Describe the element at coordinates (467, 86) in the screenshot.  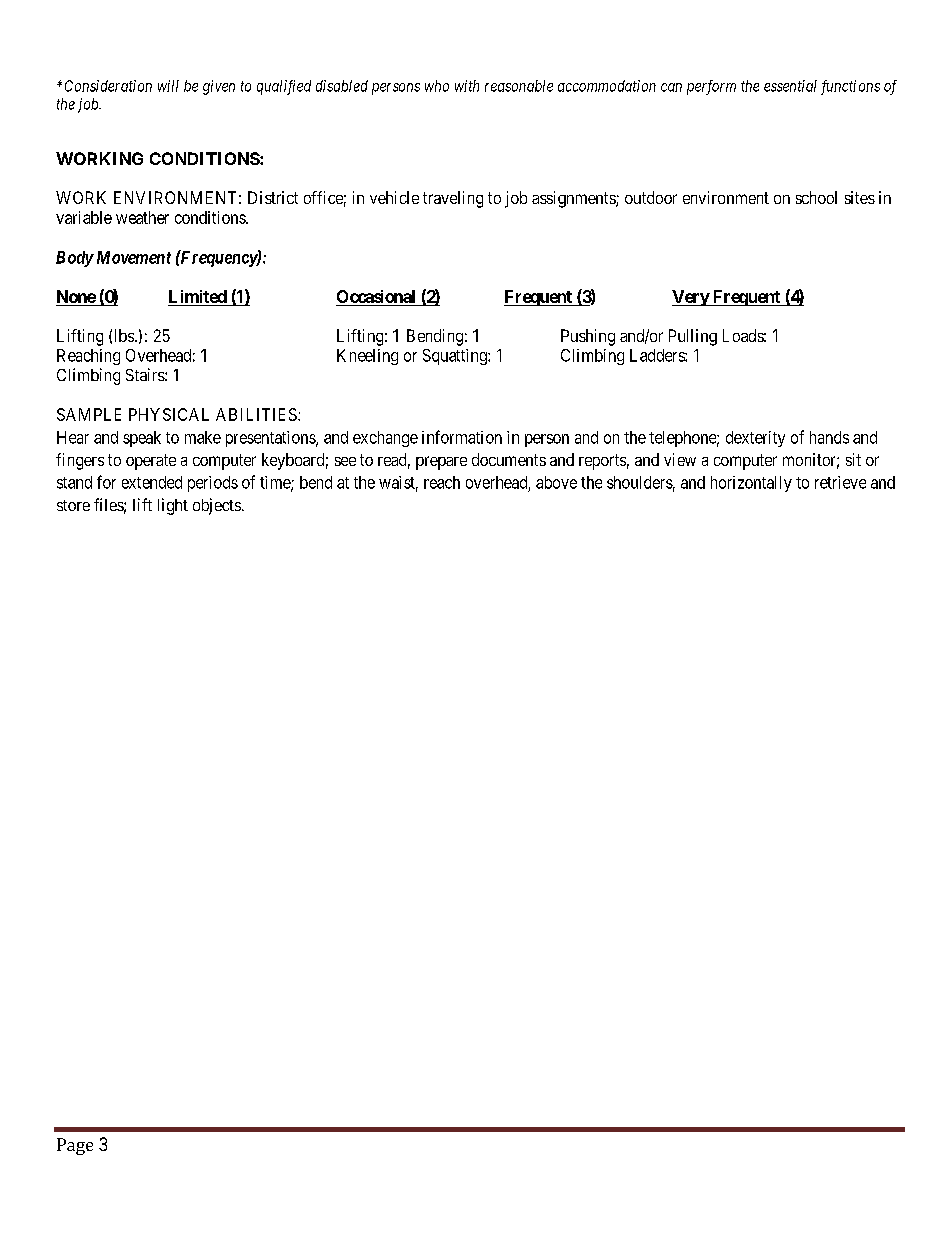
I see `with` at that location.
